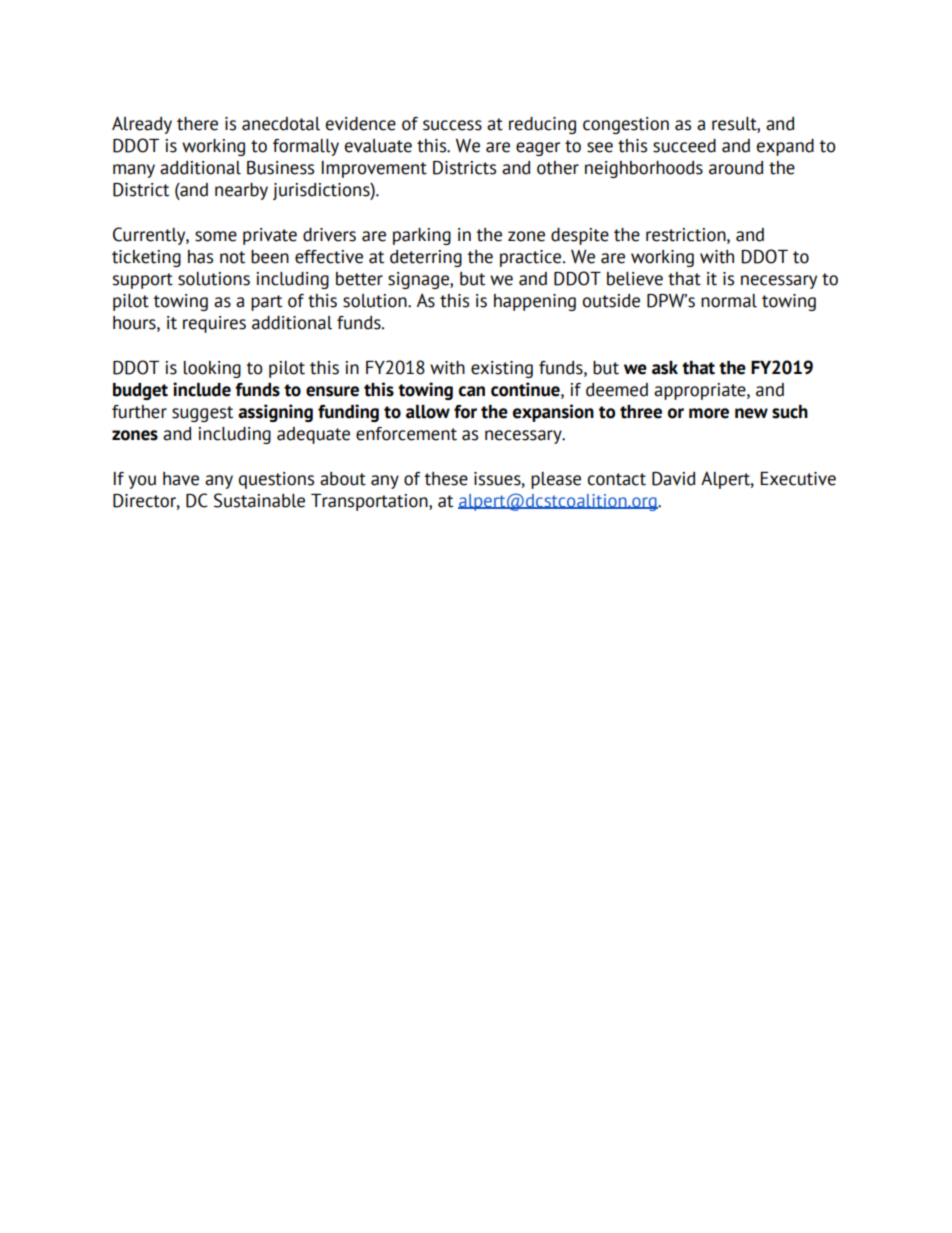  What do you see at coordinates (214, 324) in the screenshot?
I see `requires` at bounding box center [214, 324].
